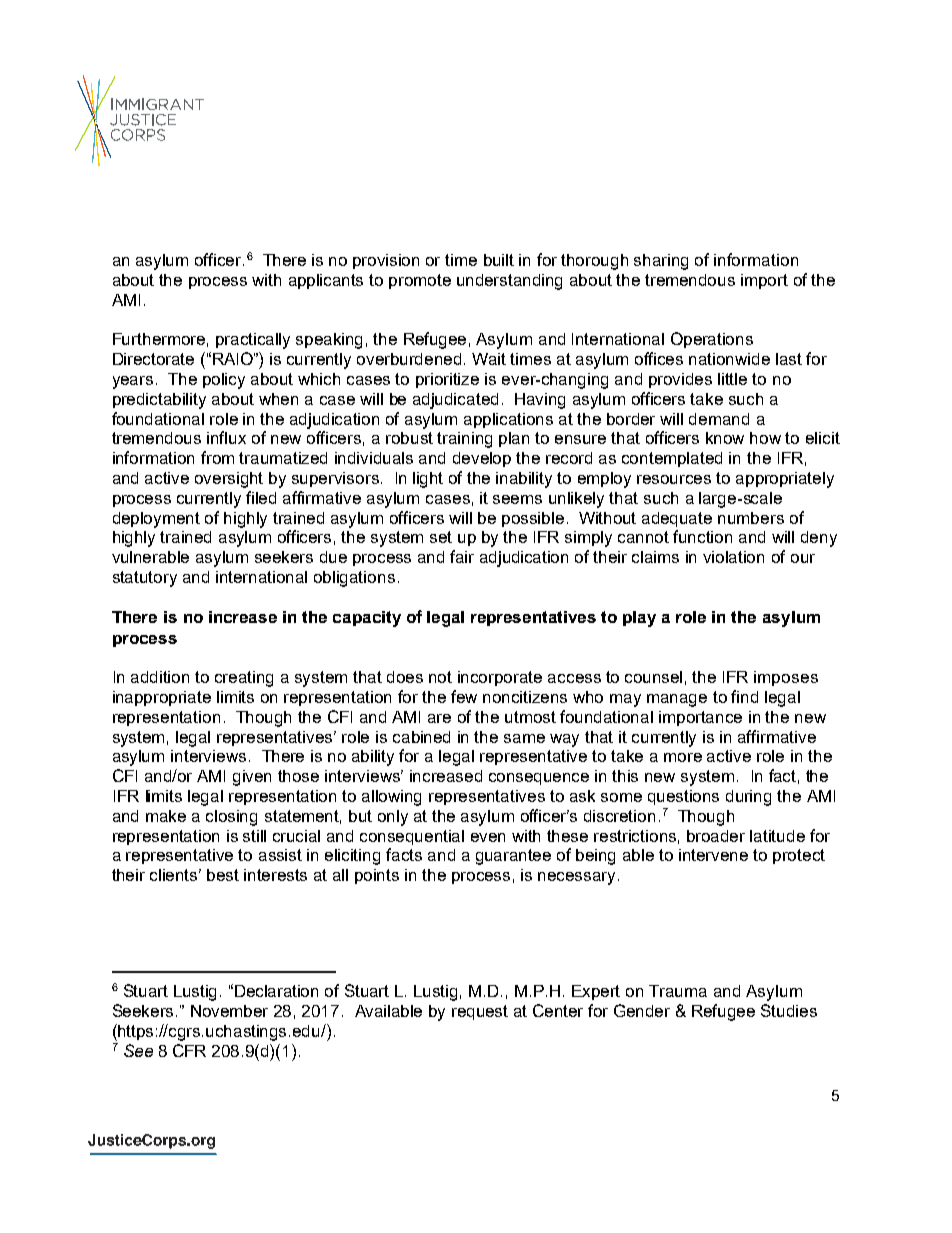 This image has height=1233, width=952. Describe the element at coordinates (229, 1011) in the image. I see `November` at that location.
